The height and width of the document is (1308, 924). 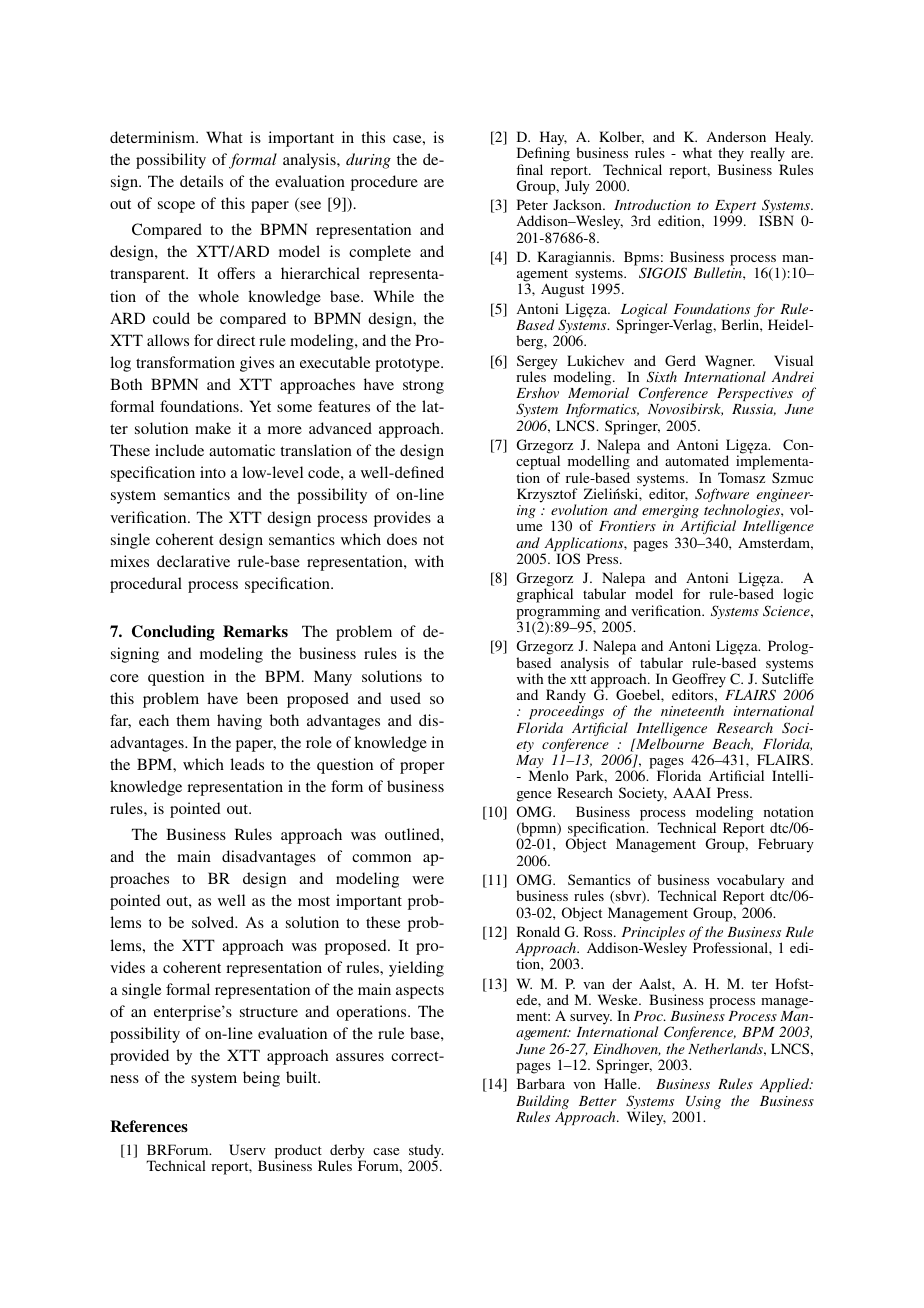 What do you see at coordinates (423, 387) in the document?
I see `strong` at bounding box center [423, 387].
